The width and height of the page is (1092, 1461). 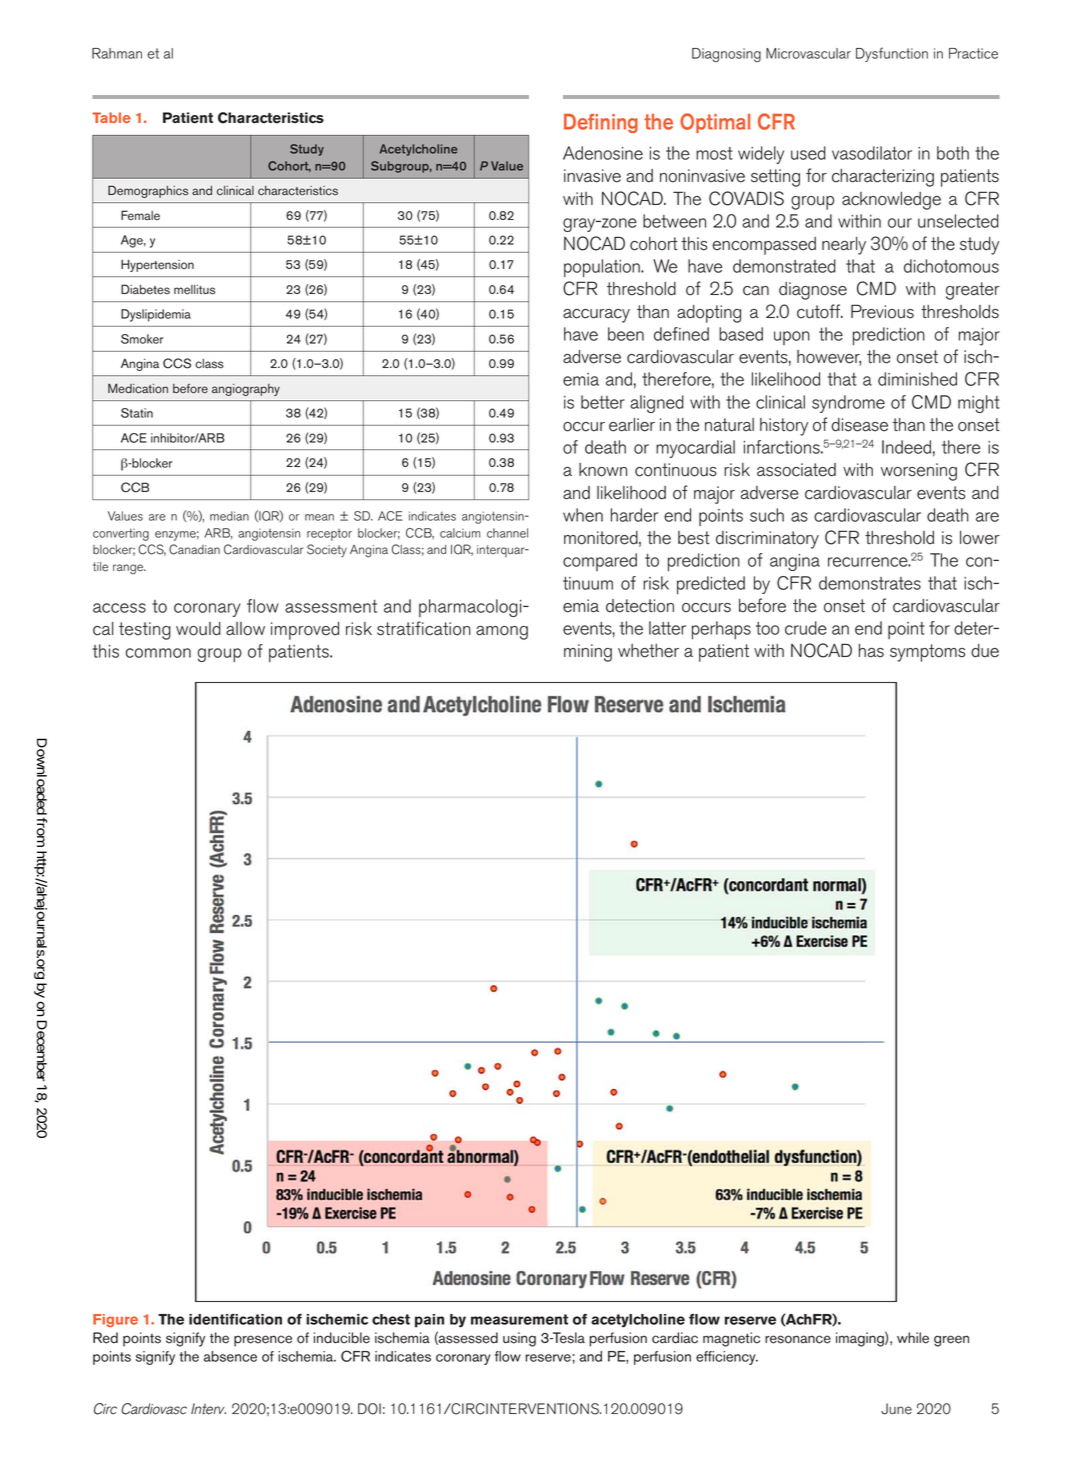 What do you see at coordinates (112, 117) in the page?
I see `Table` at bounding box center [112, 117].
